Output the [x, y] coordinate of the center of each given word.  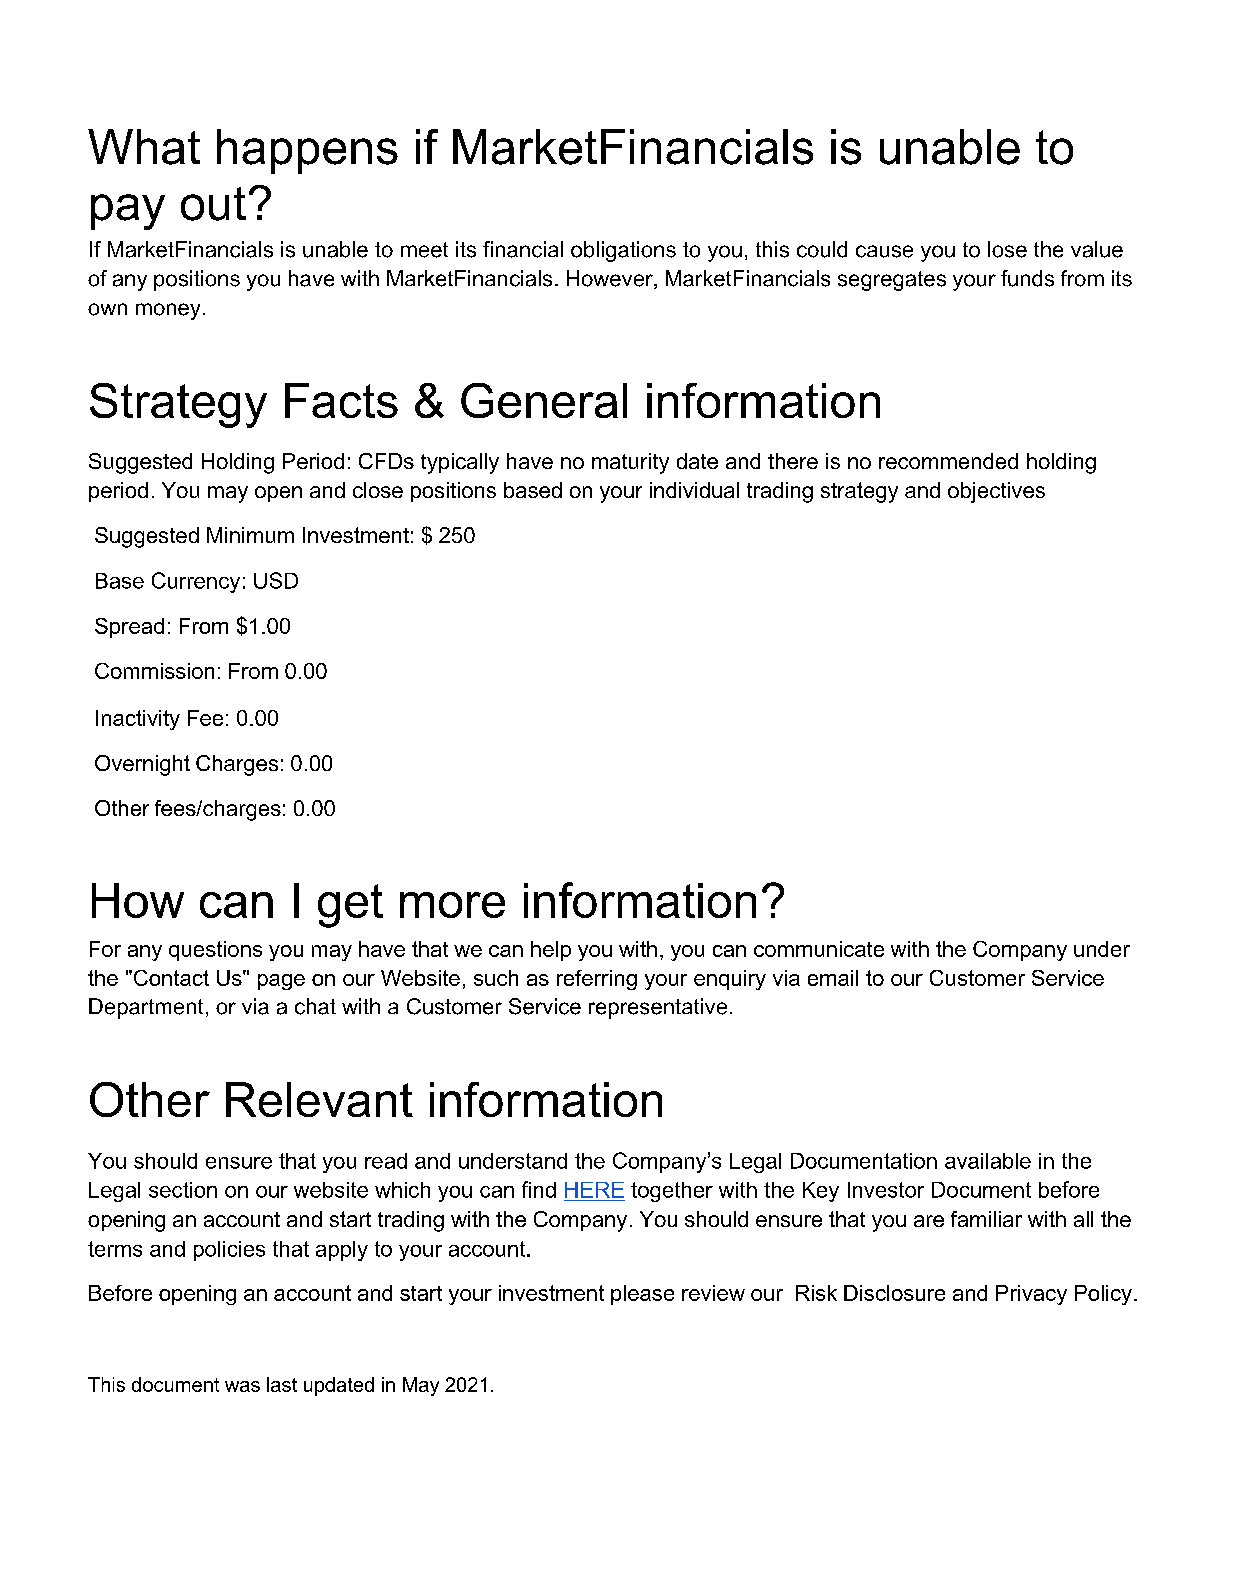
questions [215, 951]
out [213, 204]
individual [694, 490]
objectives [996, 492]
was [242, 1386]
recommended [948, 461]
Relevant [319, 1099]
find [539, 1189]
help [551, 951]
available [988, 1161]
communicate [819, 949]
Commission [154, 671]
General [544, 400]
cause [884, 251]
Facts [341, 400]
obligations [623, 251]
